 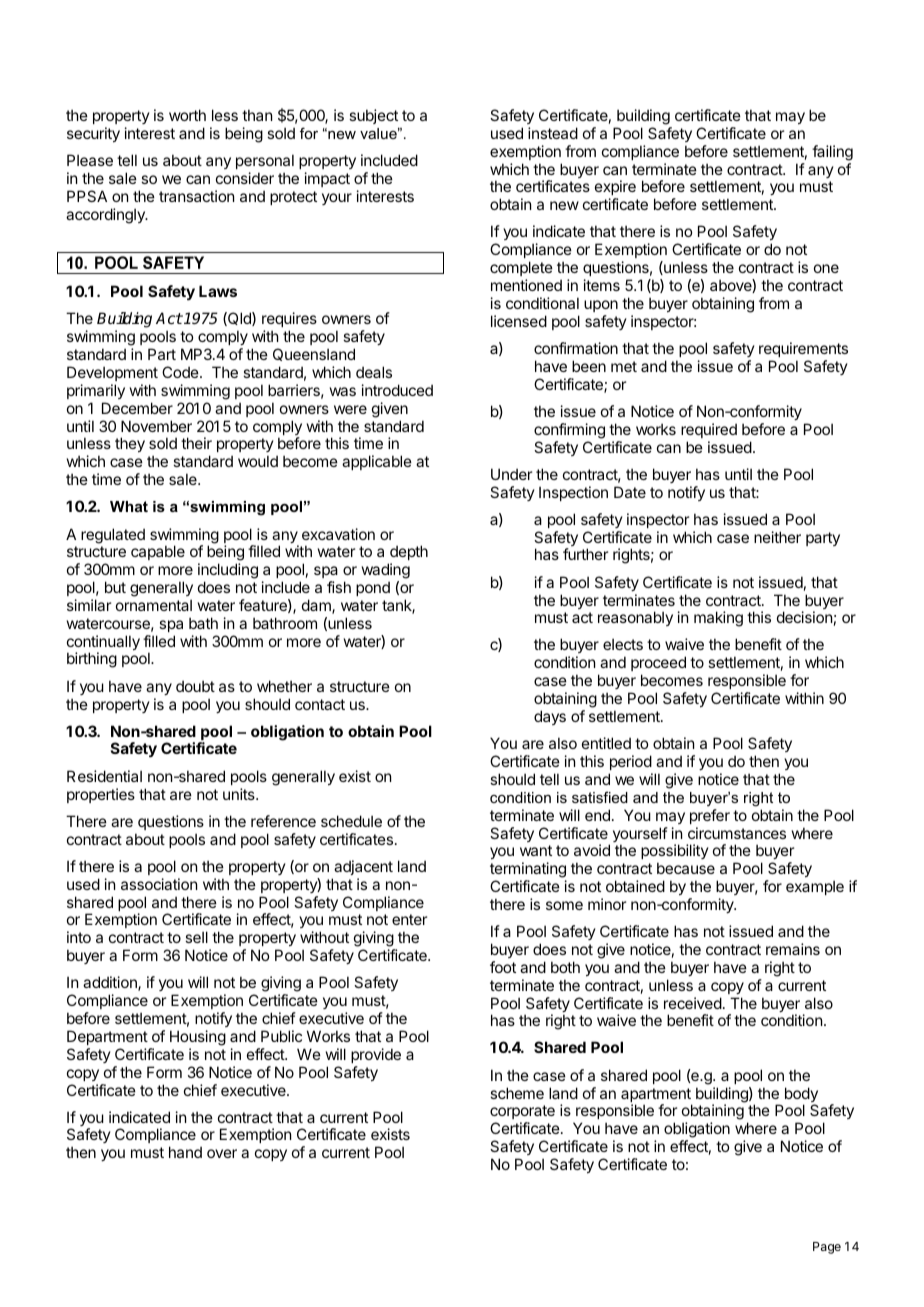 What do you see at coordinates (522, 1114) in the image?
I see `corporate` at bounding box center [522, 1114].
